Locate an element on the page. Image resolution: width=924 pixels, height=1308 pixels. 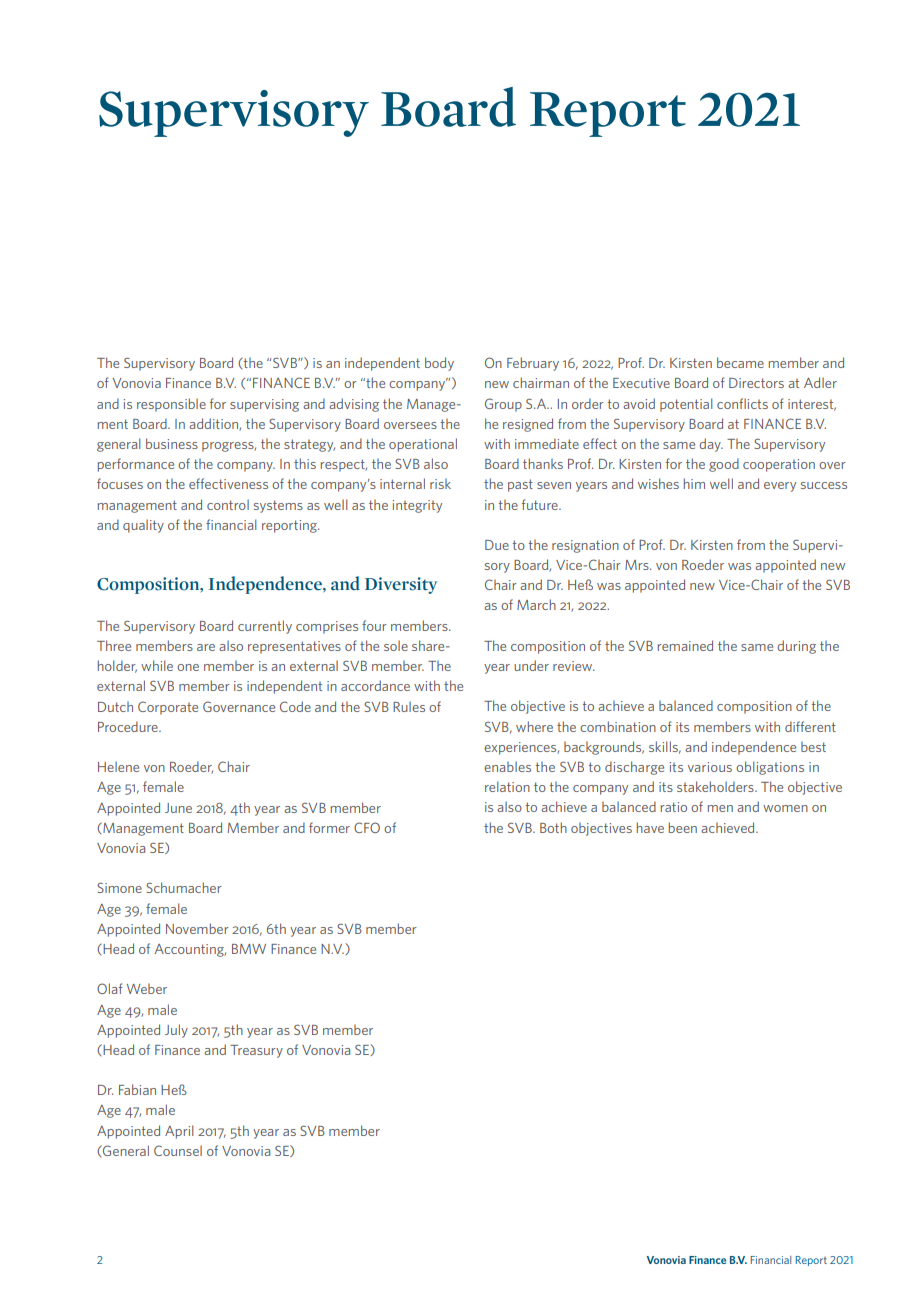
been is located at coordinates (683, 827).
